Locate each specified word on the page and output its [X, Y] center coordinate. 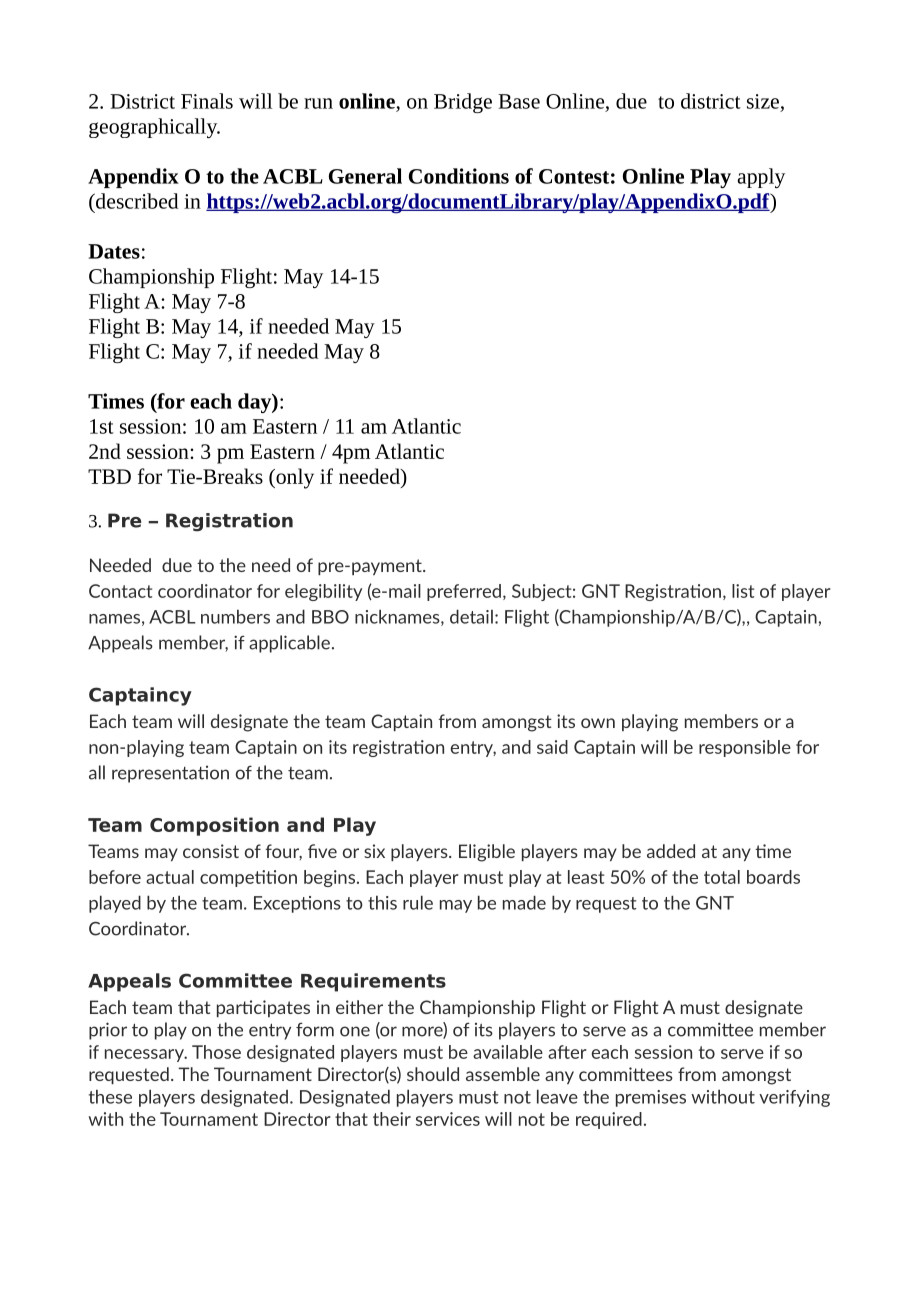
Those [216, 1052]
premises [651, 1098]
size [763, 101]
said [552, 747]
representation [170, 774]
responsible [745, 748]
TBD [109, 476]
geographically [154, 128]
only [294, 478]
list [743, 591]
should [433, 1074]
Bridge [463, 103]
